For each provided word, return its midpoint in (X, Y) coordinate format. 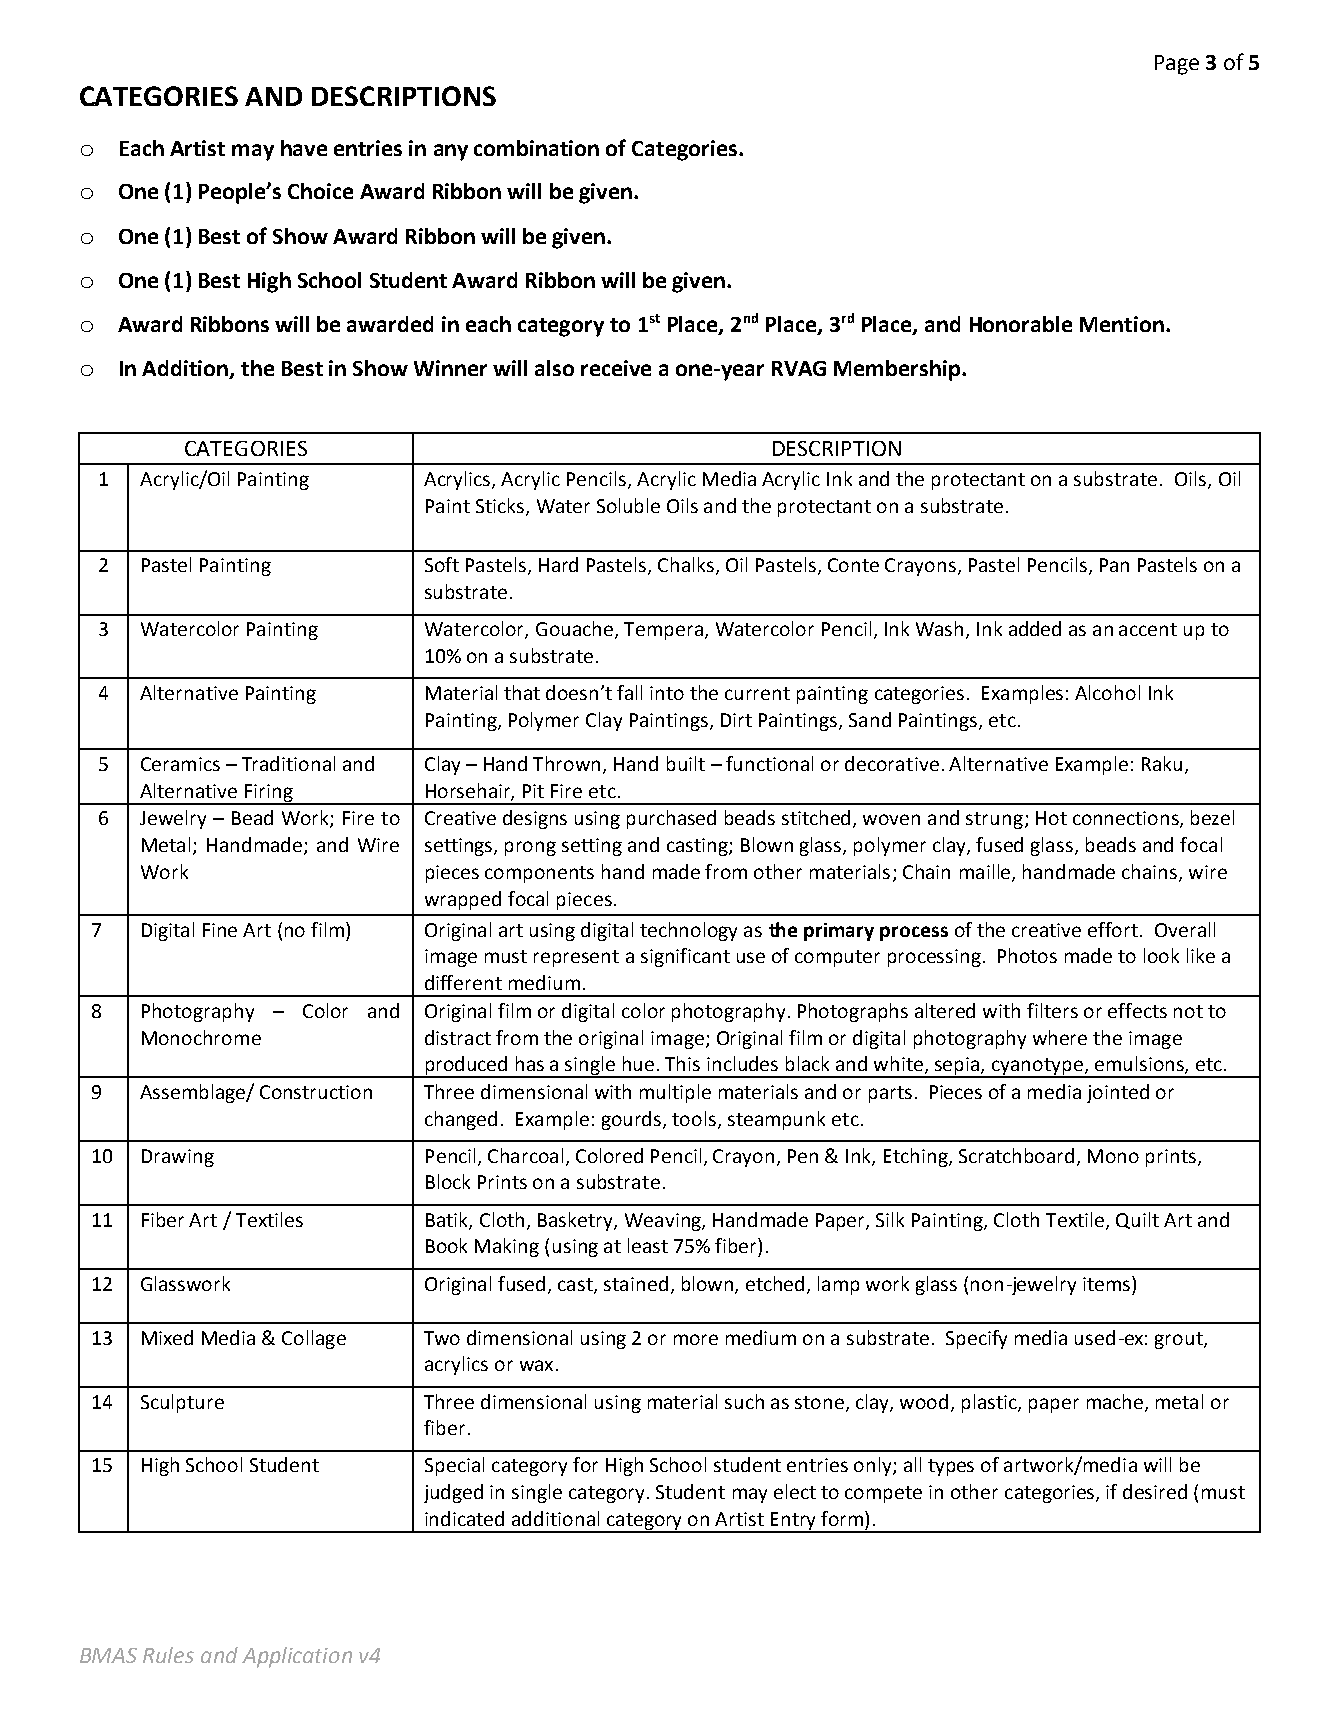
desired (1155, 1491)
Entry (794, 1522)
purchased (671, 819)
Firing (269, 794)
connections (1127, 819)
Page (1177, 65)
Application (297, 1657)
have (304, 148)
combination (536, 148)
